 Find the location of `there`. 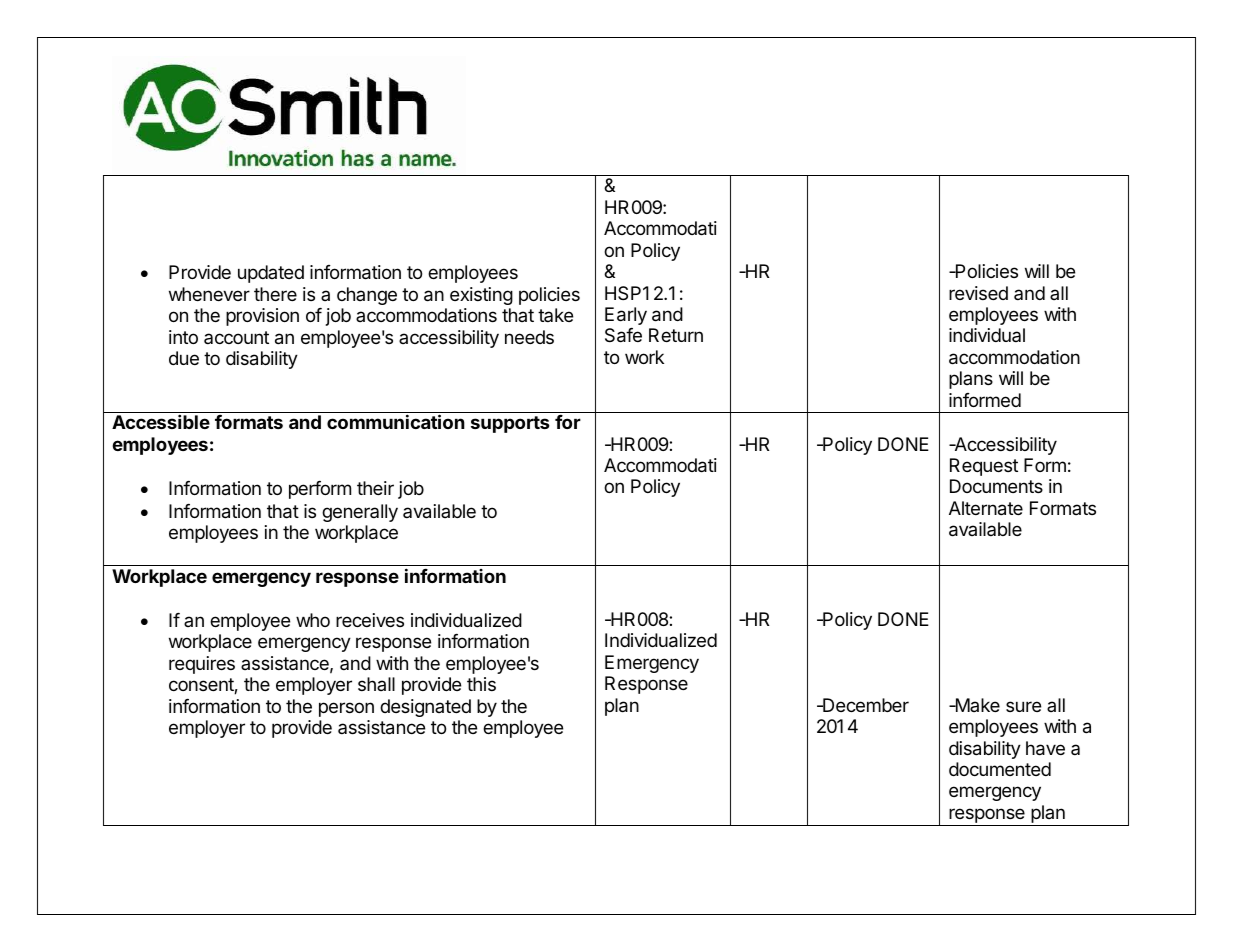

there is located at coordinates (275, 294).
